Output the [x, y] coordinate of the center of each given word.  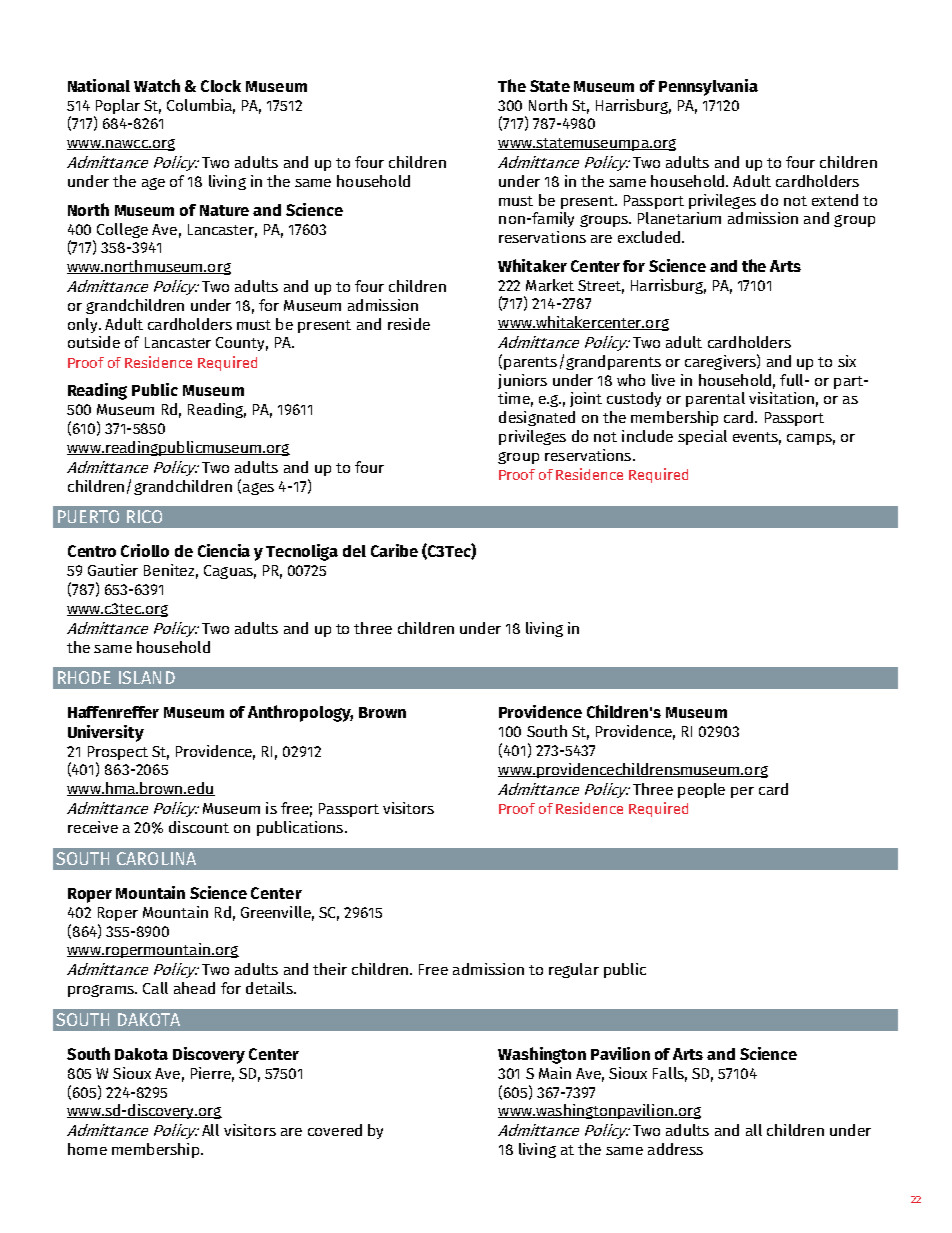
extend [835, 200]
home [87, 1149]
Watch [157, 85]
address [675, 1149]
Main [555, 1073]
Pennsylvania [708, 87]
